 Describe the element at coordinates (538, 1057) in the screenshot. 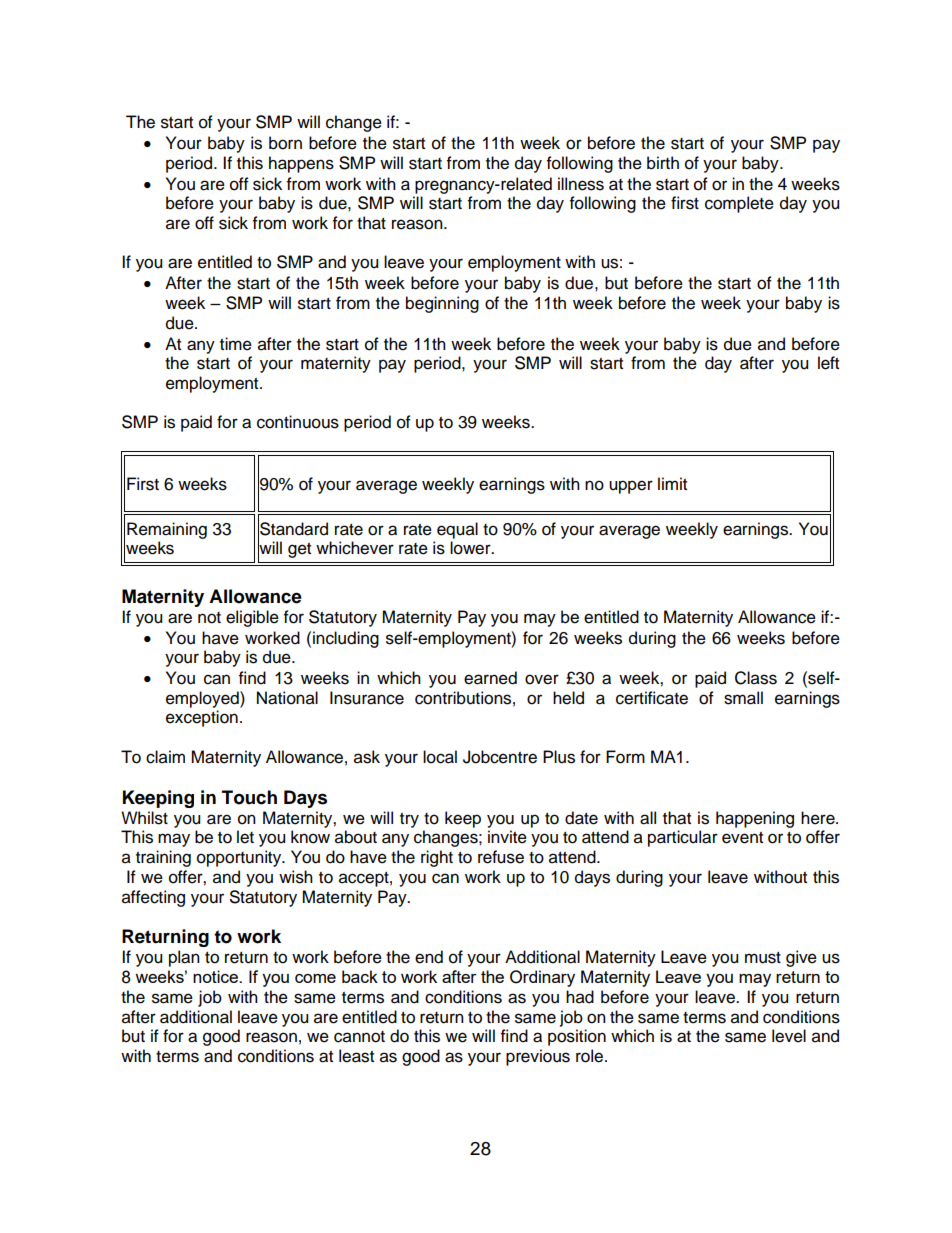

I see `previous` at that location.
